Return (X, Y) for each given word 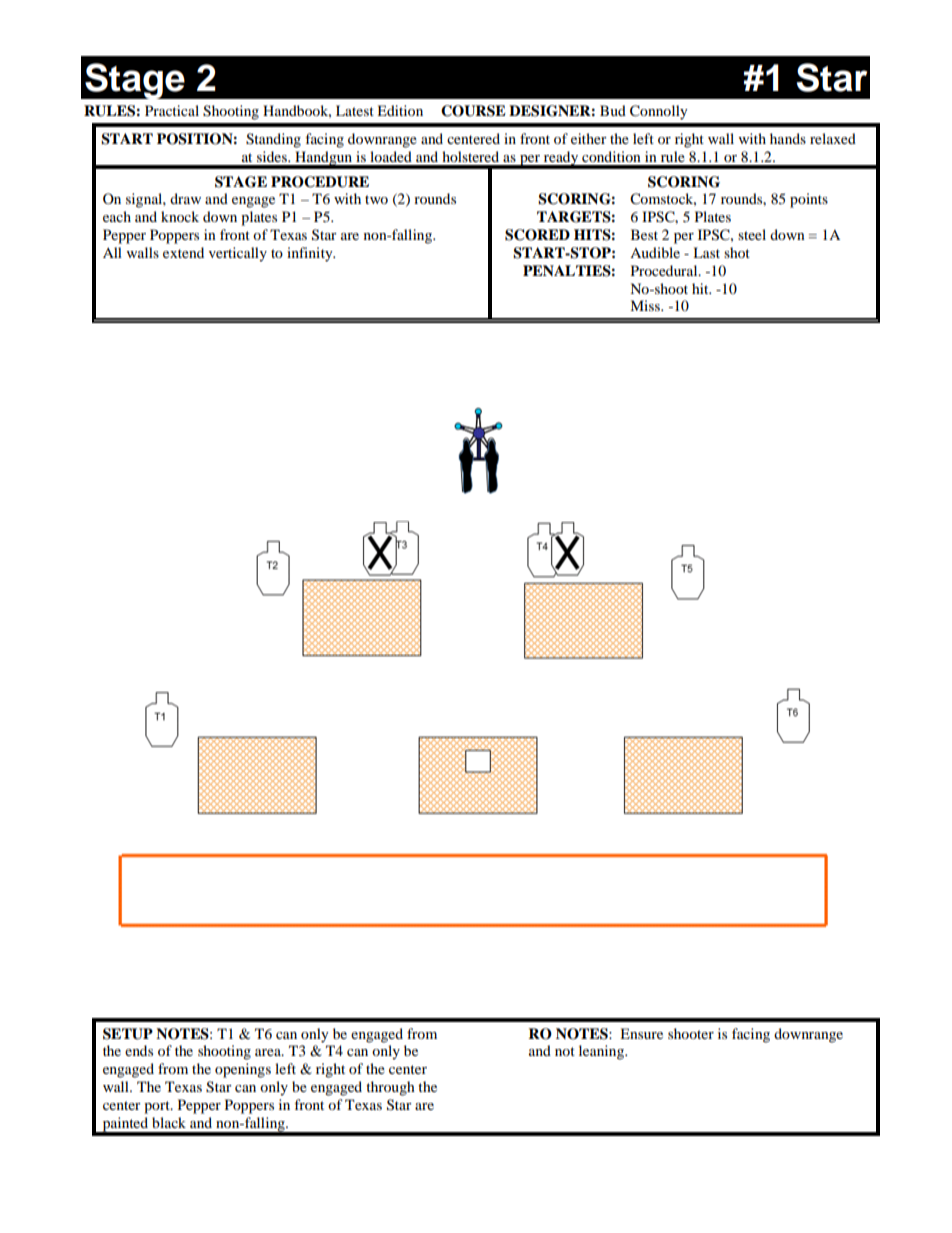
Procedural (665, 270)
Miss (646, 305)
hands (788, 138)
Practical (172, 110)
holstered (470, 156)
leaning (602, 1052)
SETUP (128, 1034)
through (390, 1088)
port (158, 1107)
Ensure (641, 1033)
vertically (238, 254)
